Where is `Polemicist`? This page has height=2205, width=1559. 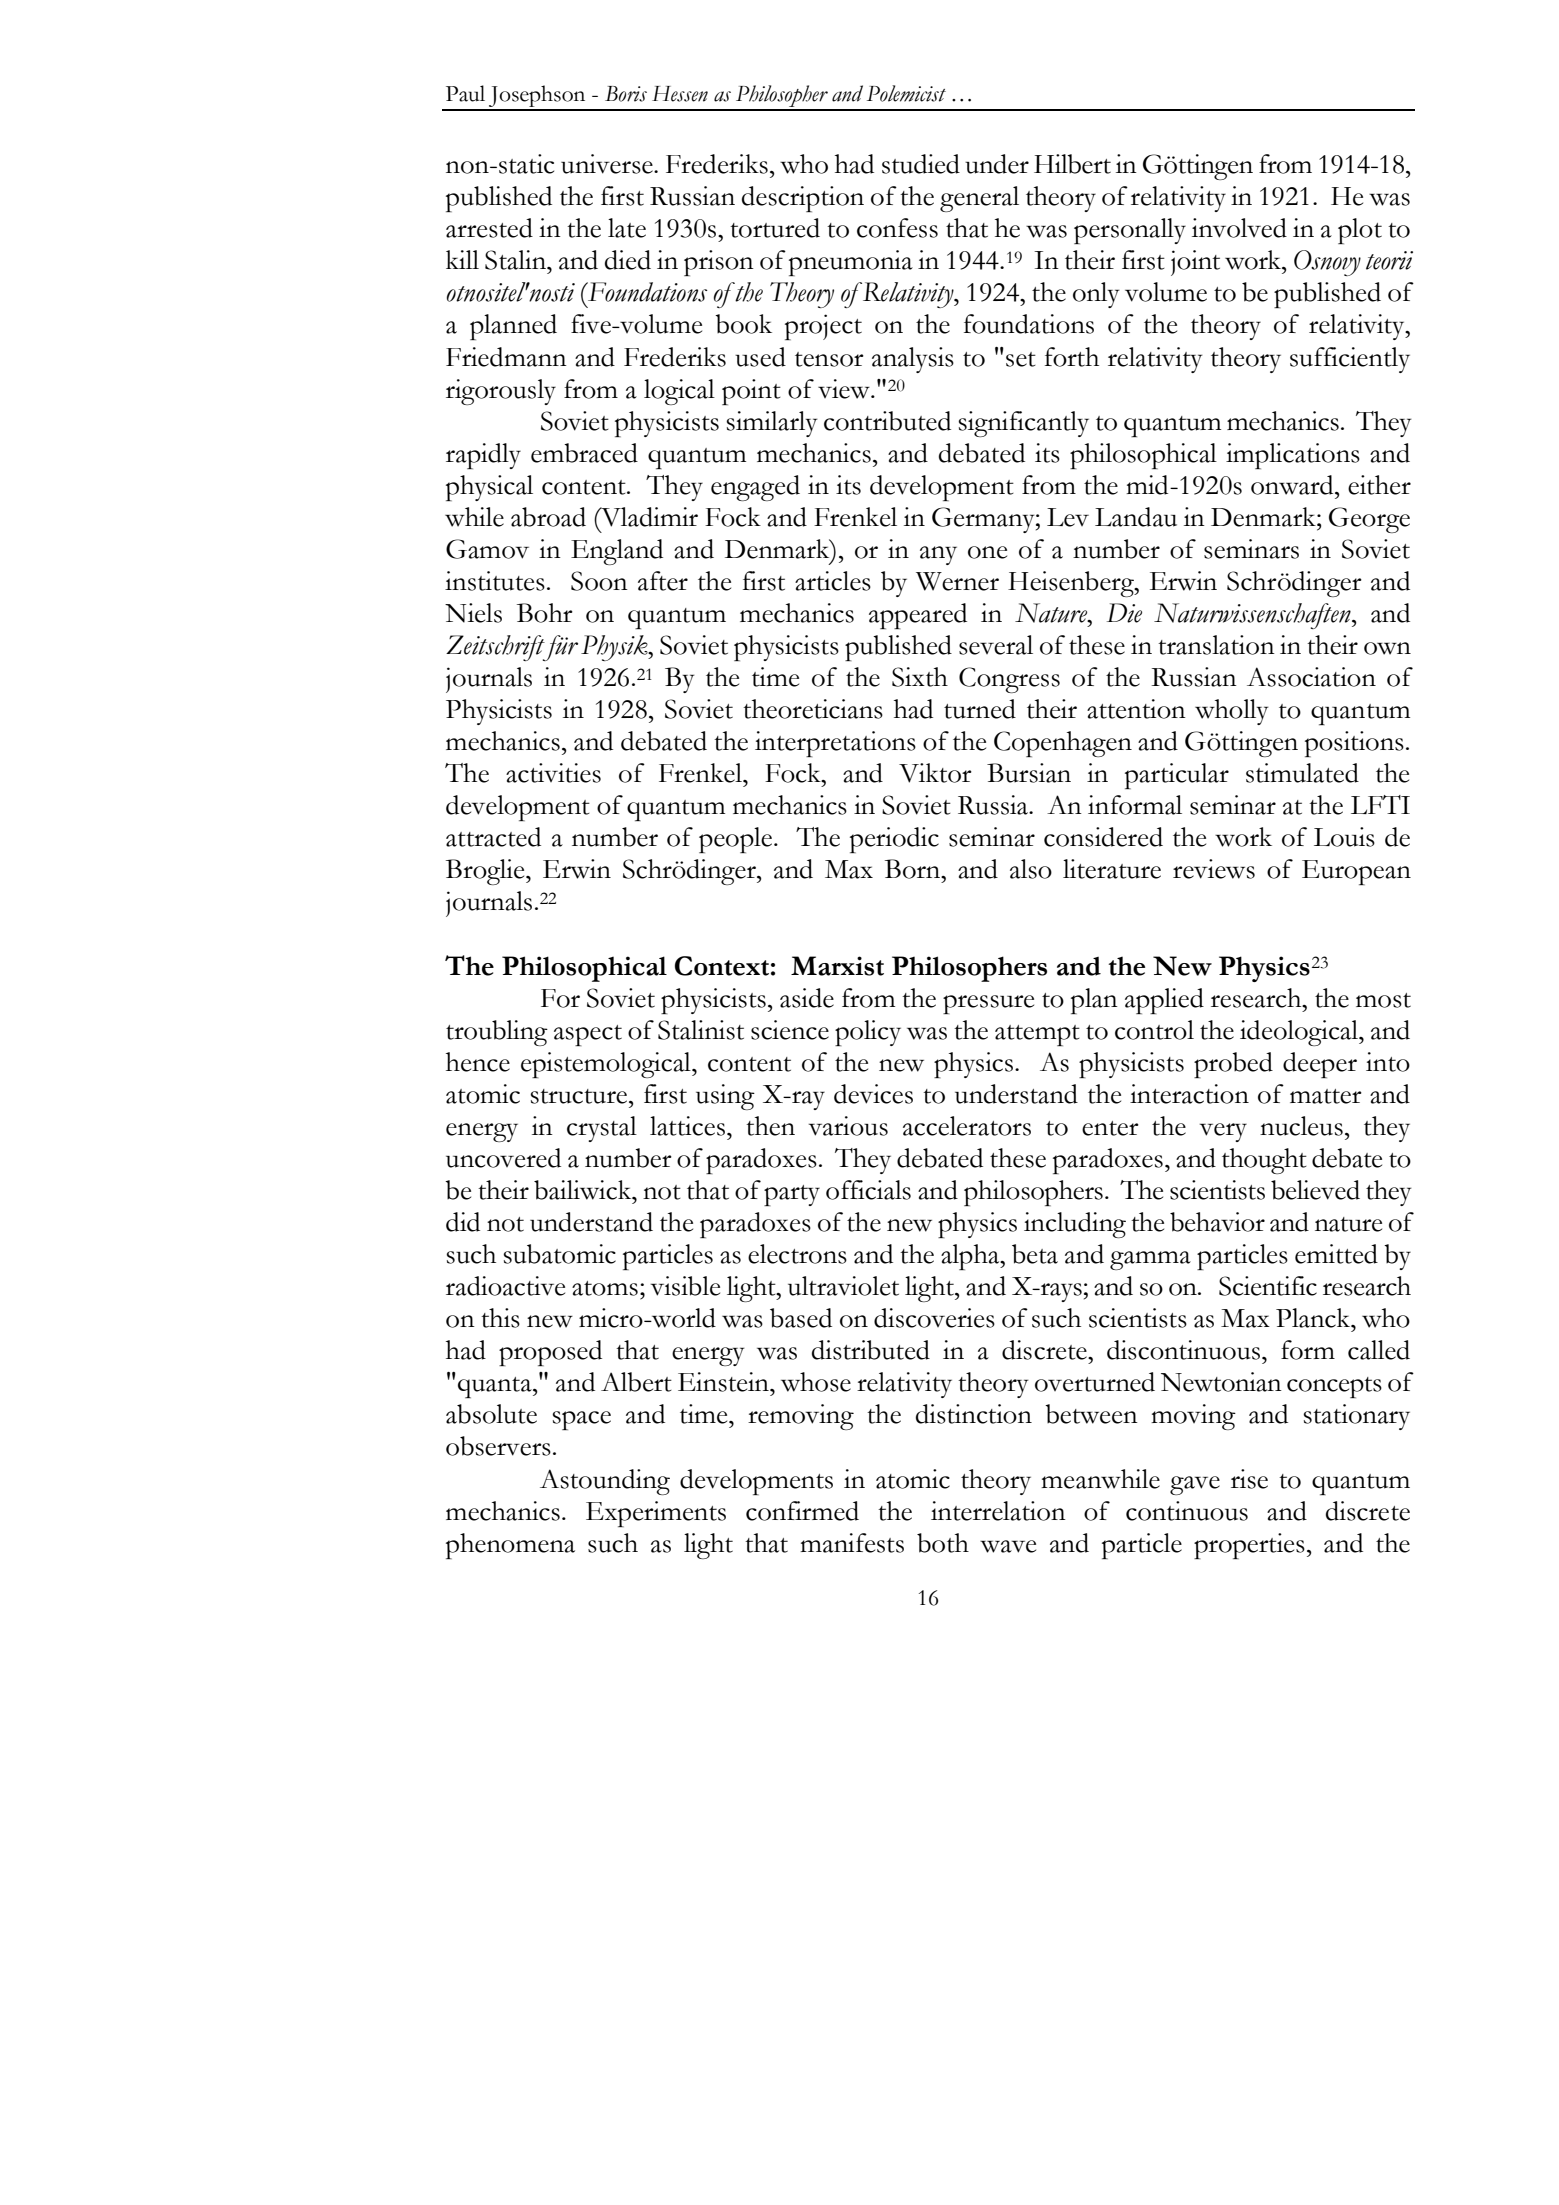
Polemicist is located at coordinates (906, 93).
